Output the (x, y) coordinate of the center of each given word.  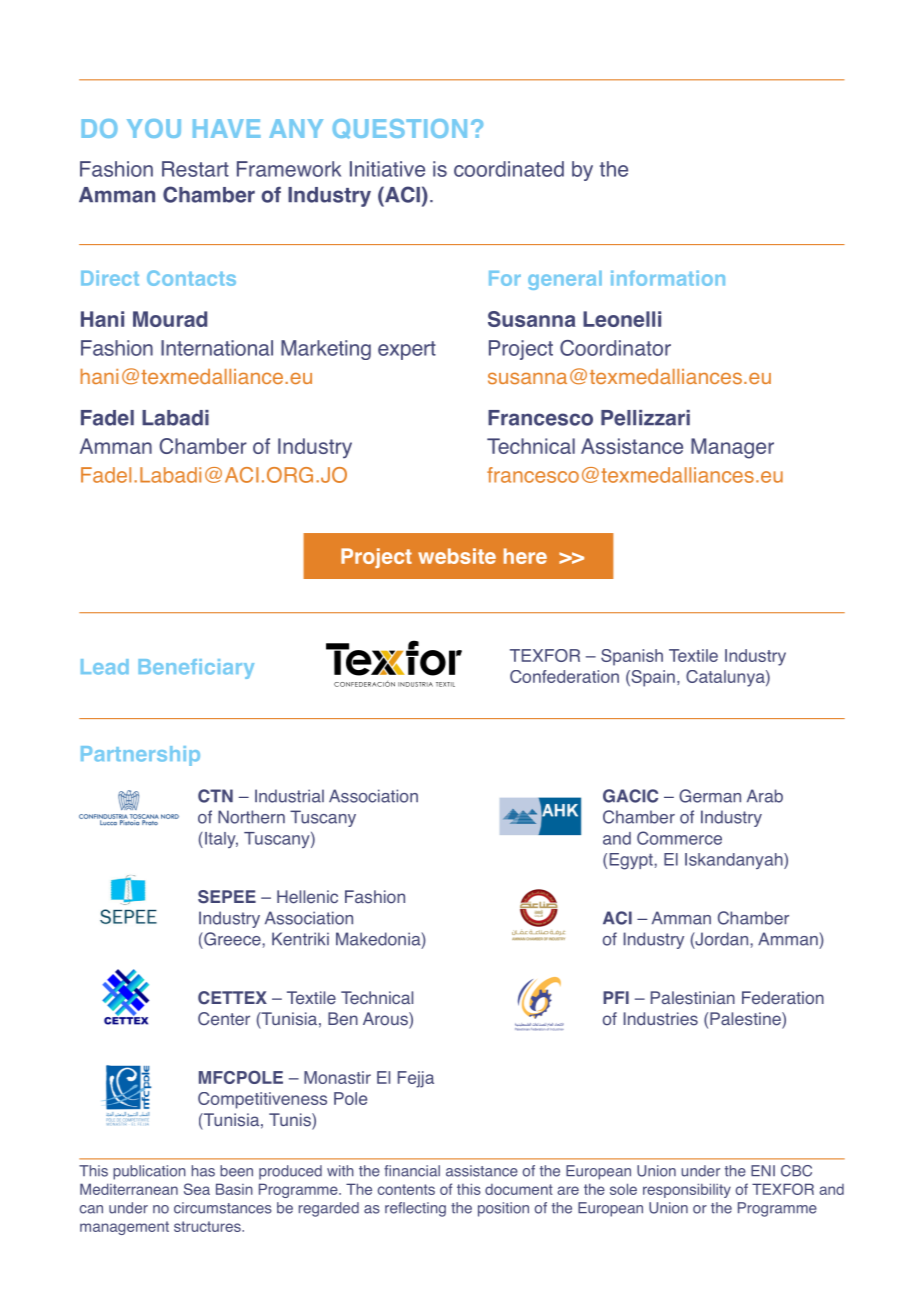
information (668, 278)
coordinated (509, 169)
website (457, 556)
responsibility (687, 1190)
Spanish (632, 657)
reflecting (415, 1209)
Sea (197, 1189)
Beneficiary (196, 669)
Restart (195, 169)
